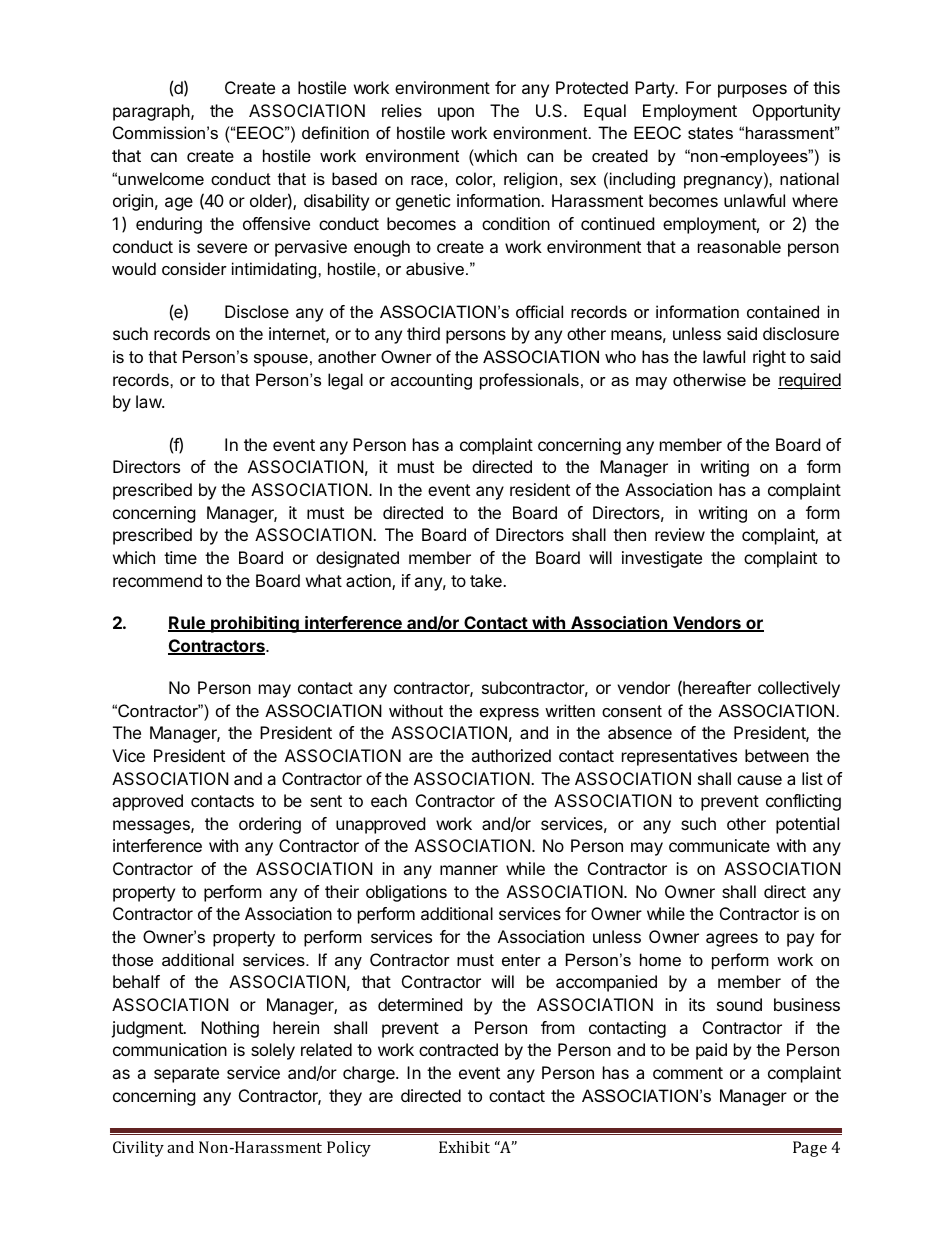 The image size is (952, 1233). Describe the element at coordinates (810, 1149) in the page. I see `Page` at that location.
